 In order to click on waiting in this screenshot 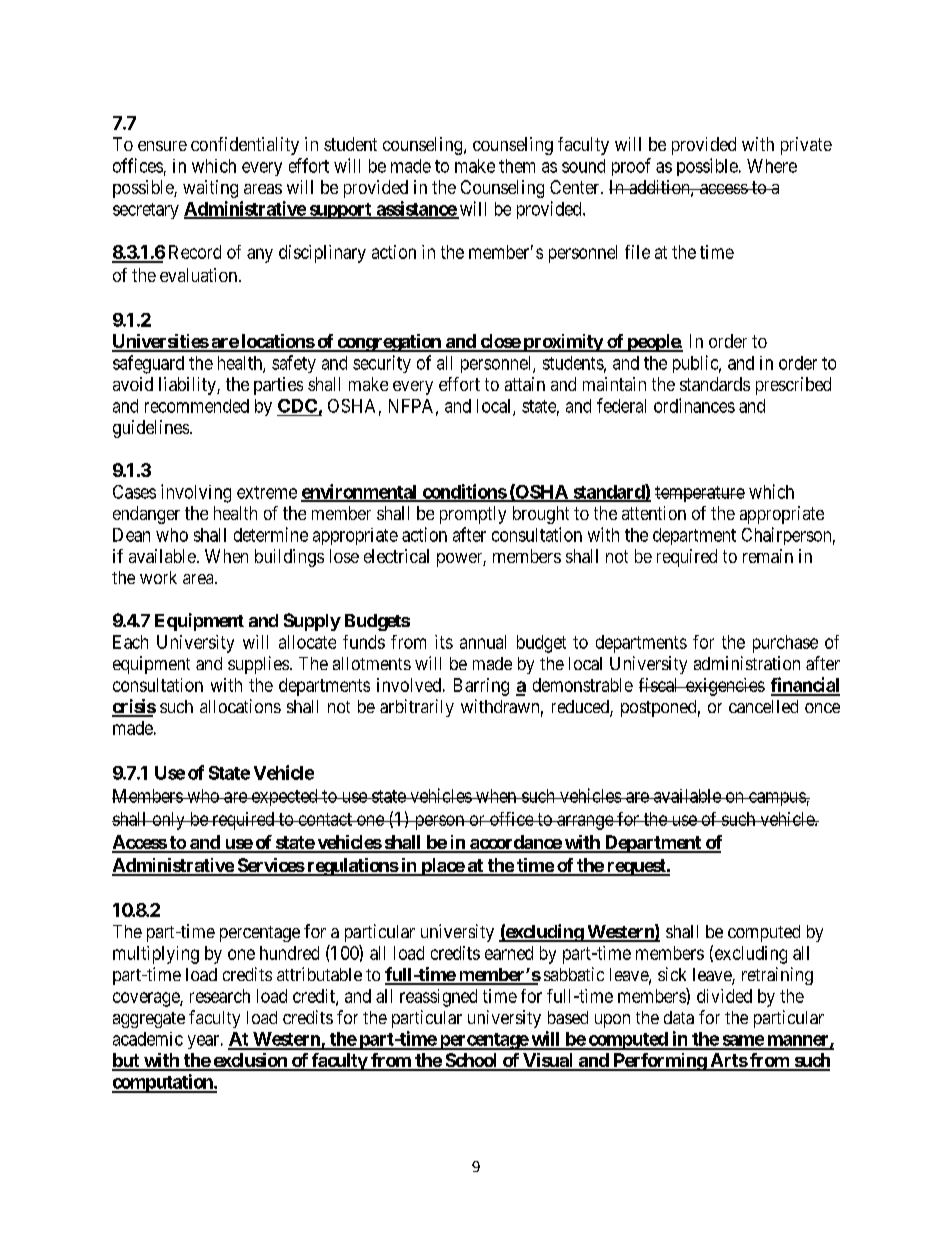, I will do `click(210, 189)`.
